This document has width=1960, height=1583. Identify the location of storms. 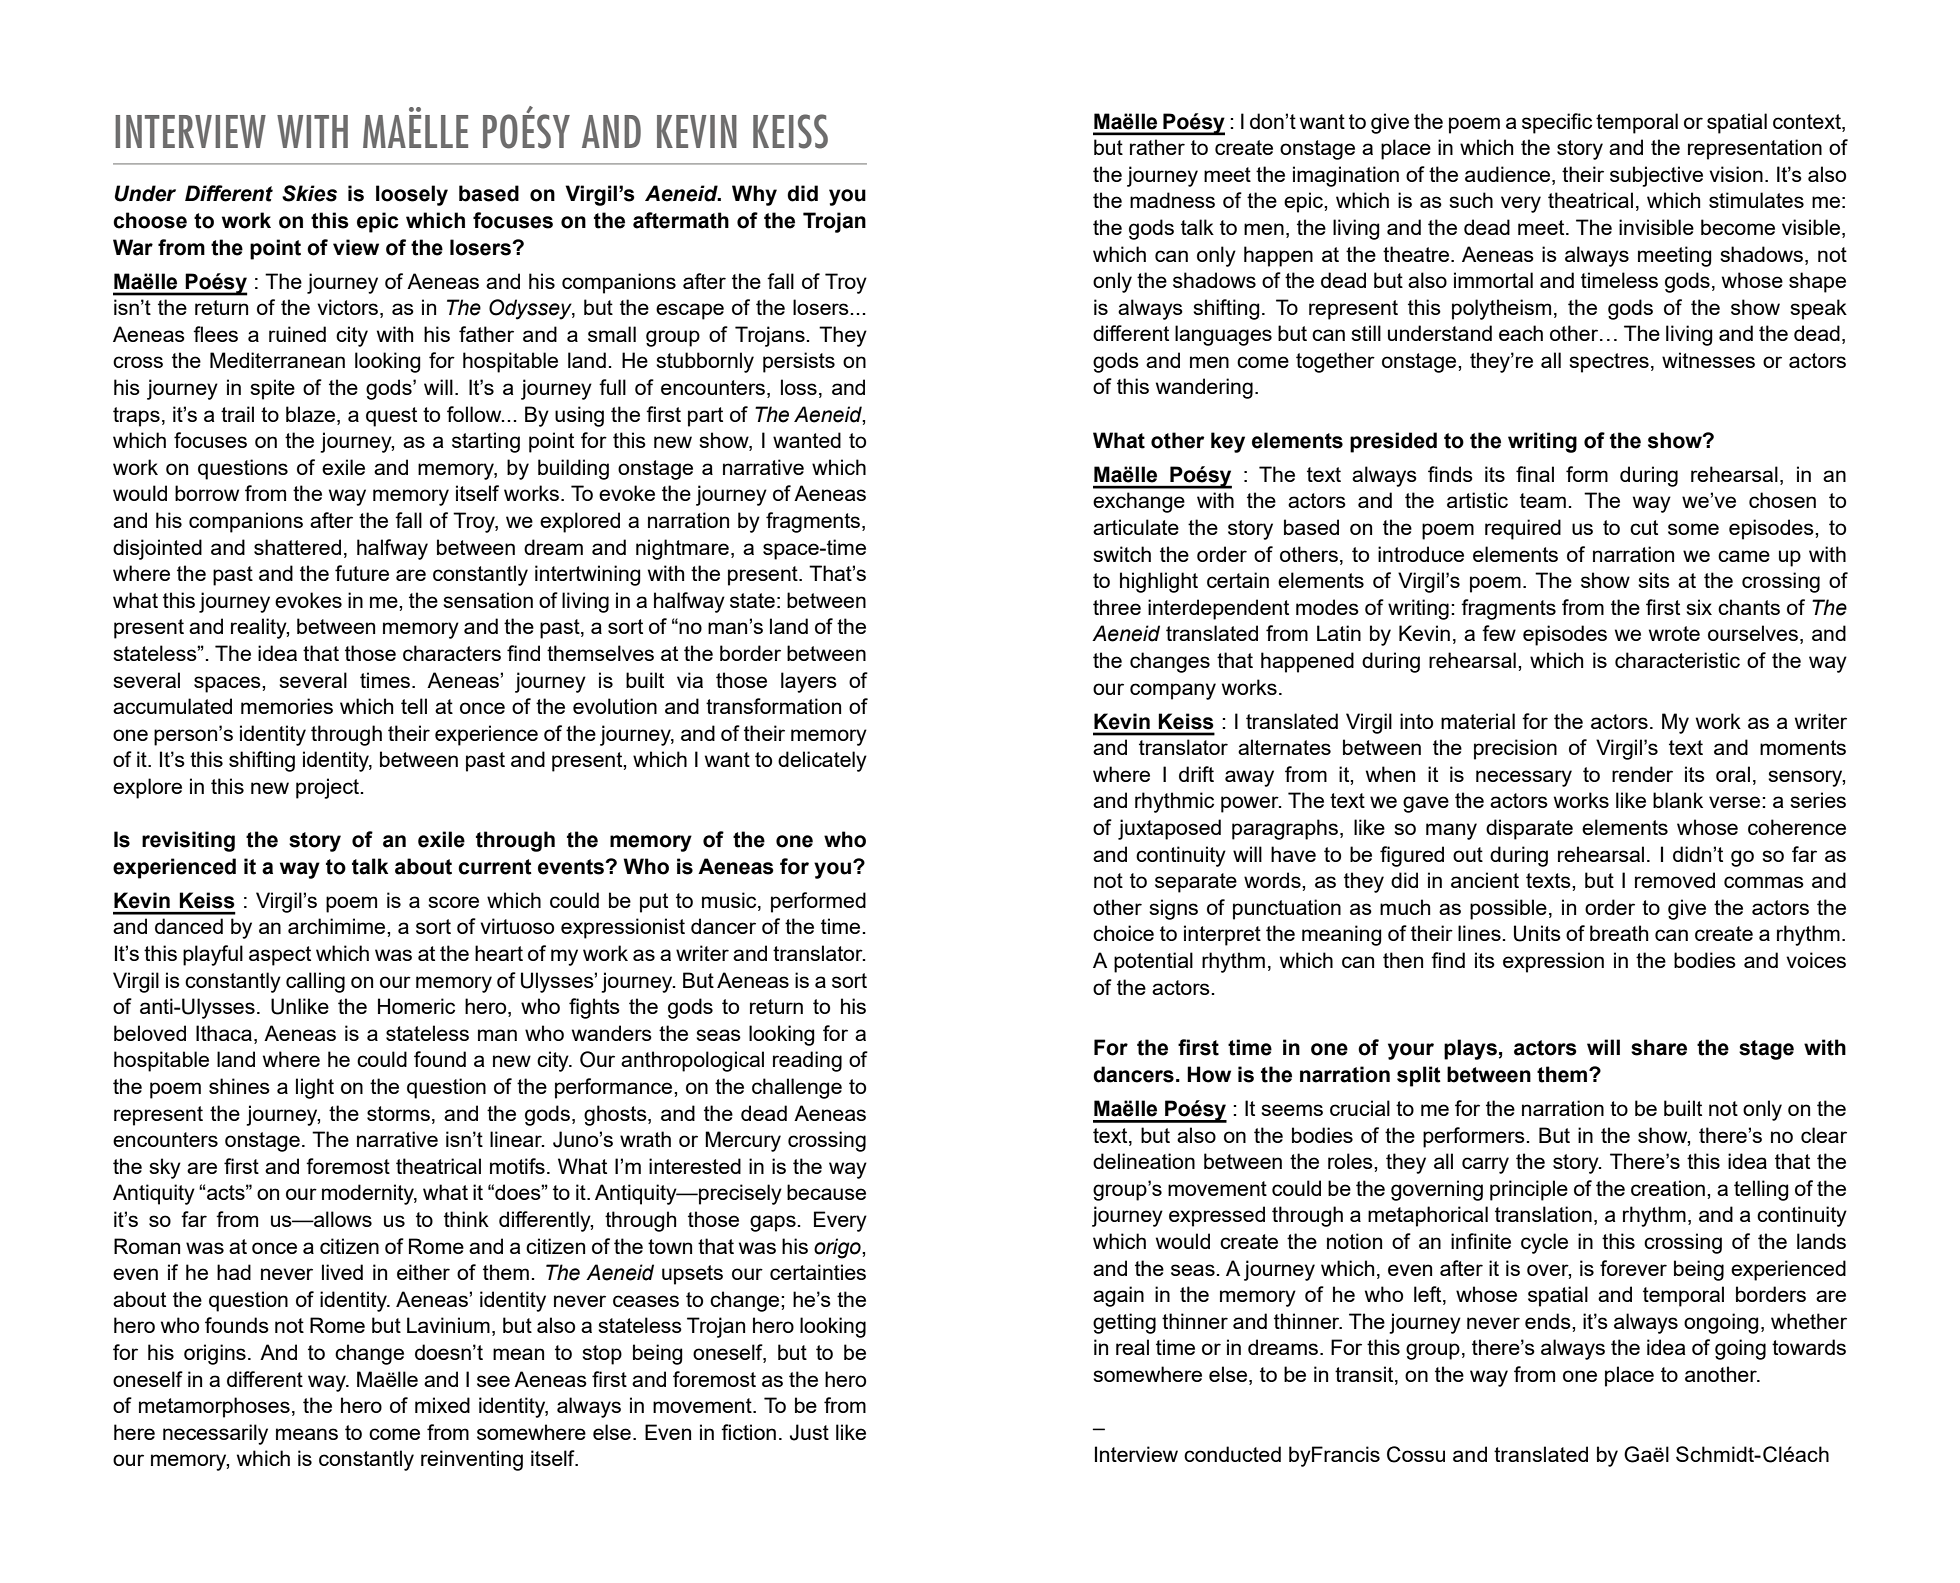
(398, 1113).
